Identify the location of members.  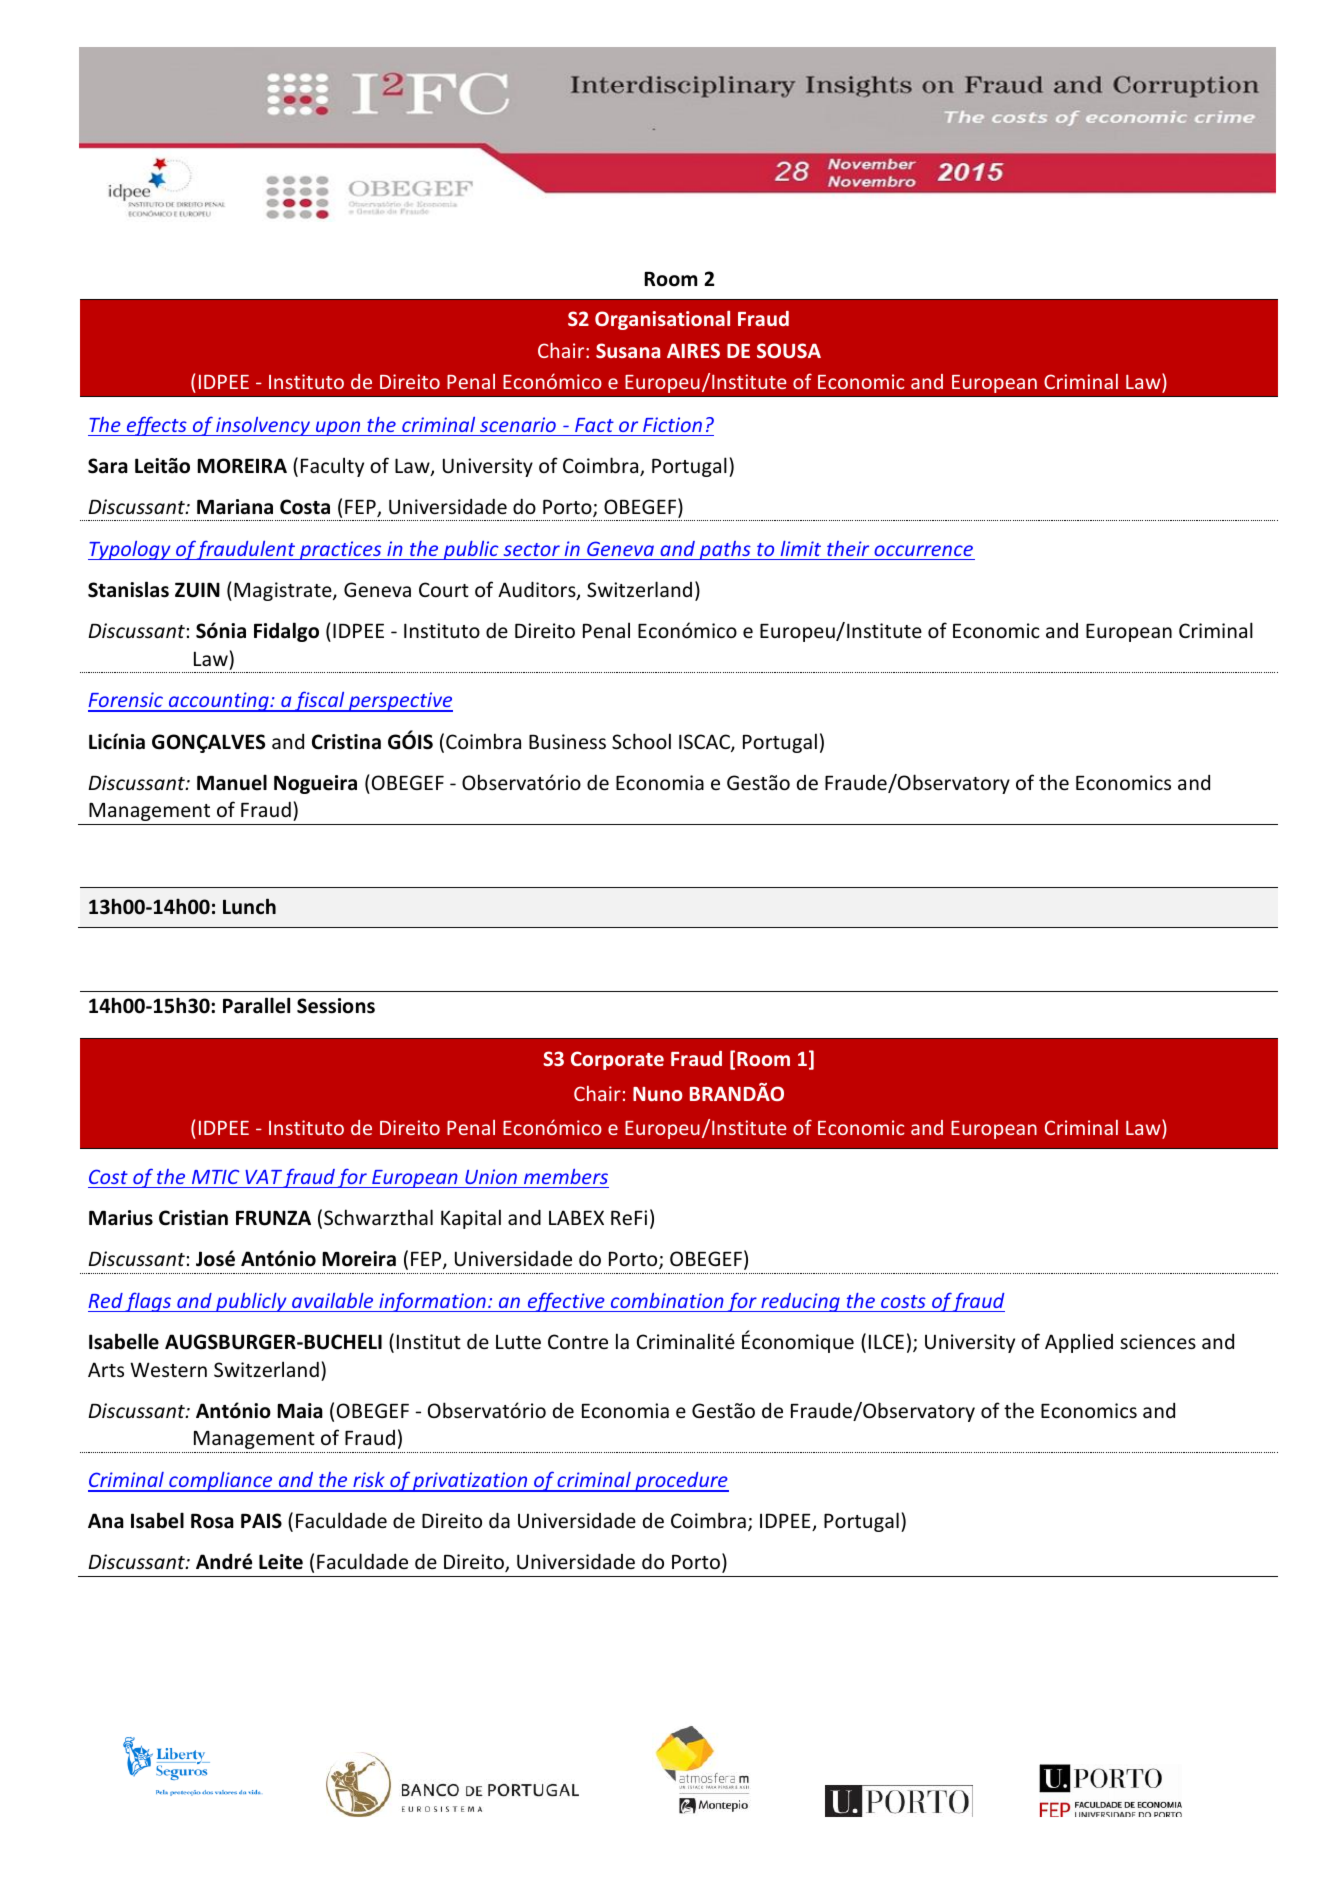
(566, 1176).
